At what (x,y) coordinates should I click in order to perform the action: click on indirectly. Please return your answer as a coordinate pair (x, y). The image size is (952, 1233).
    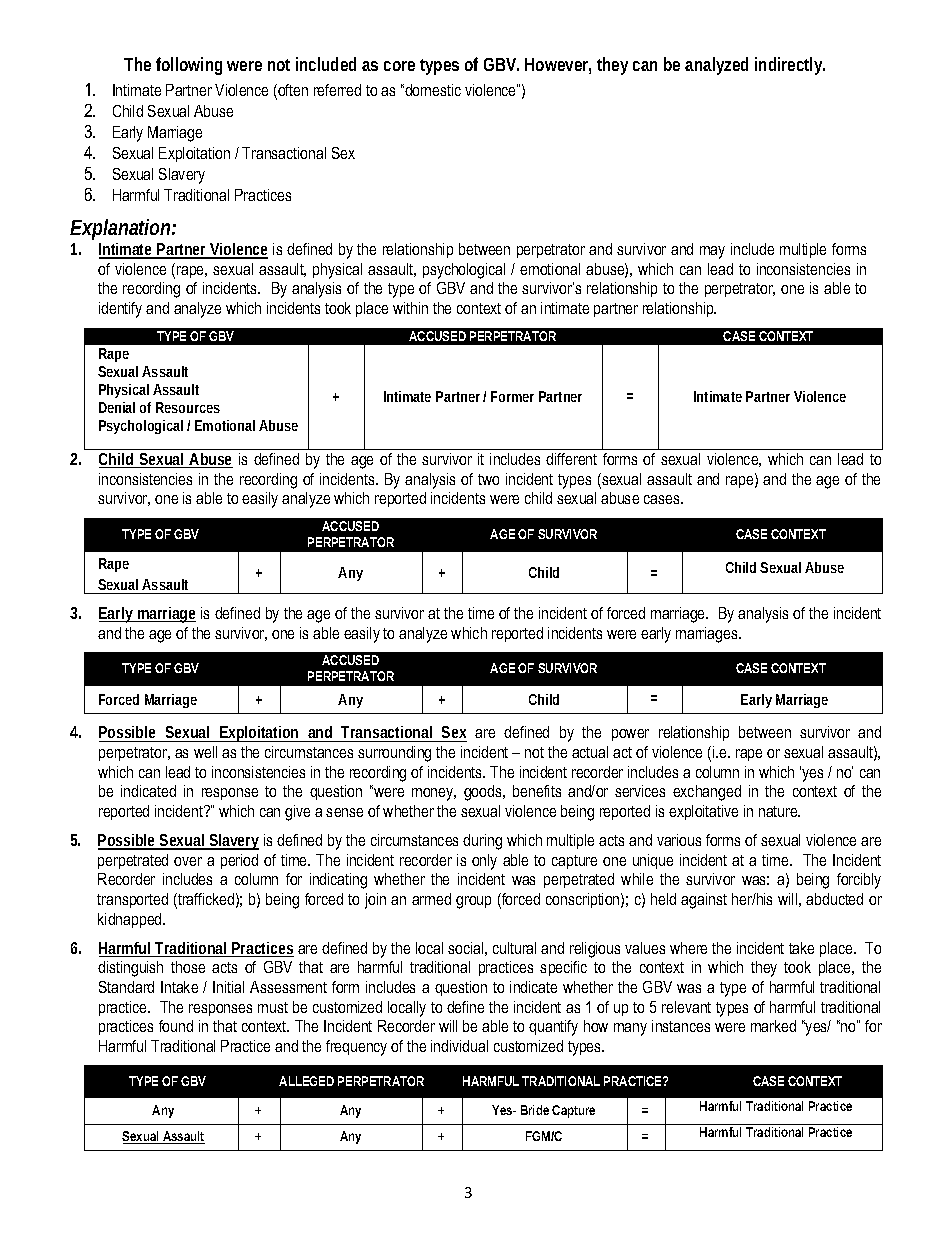
    Looking at the image, I should click on (790, 66).
